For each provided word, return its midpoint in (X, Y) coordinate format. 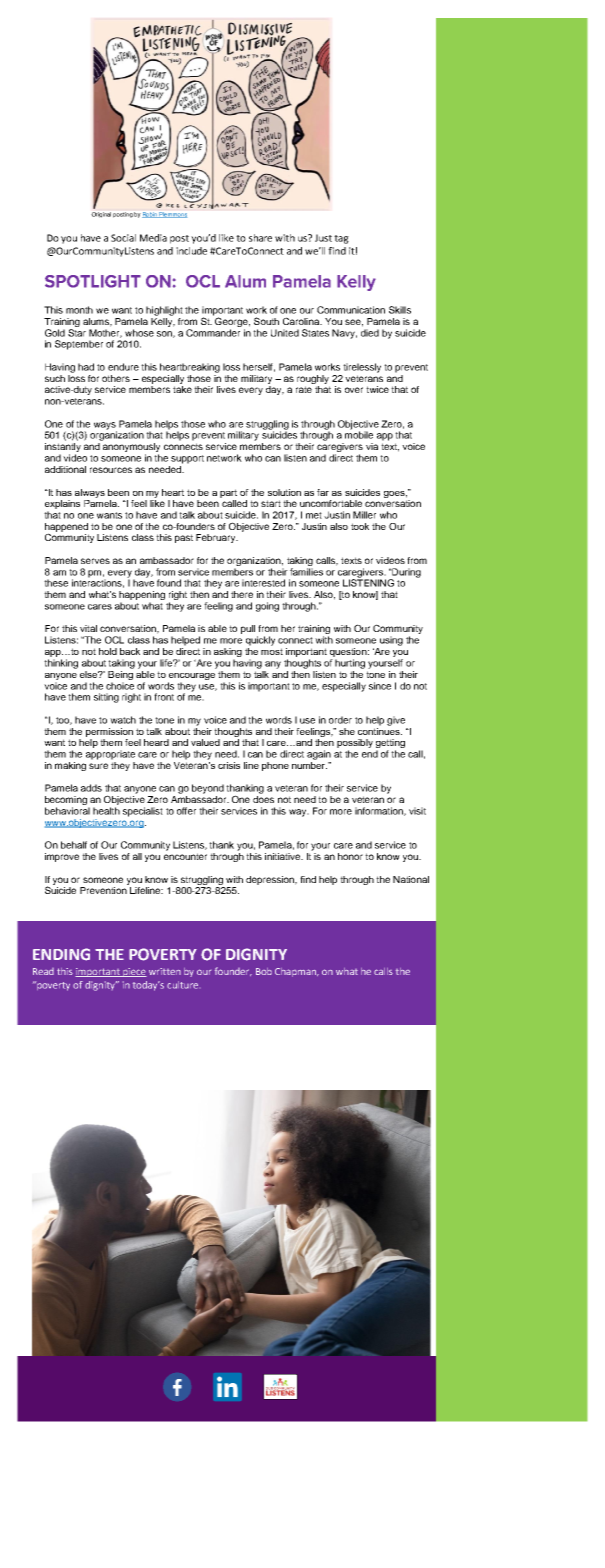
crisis (229, 765)
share (260, 238)
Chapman (296, 972)
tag (341, 239)
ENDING (61, 954)
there (242, 594)
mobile (359, 434)
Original (101, 215)
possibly (355, 745)
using (391, 641)
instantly (63, 449)
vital (88, 628)
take (182, 389)
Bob (264, 971)
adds (91, 788)
